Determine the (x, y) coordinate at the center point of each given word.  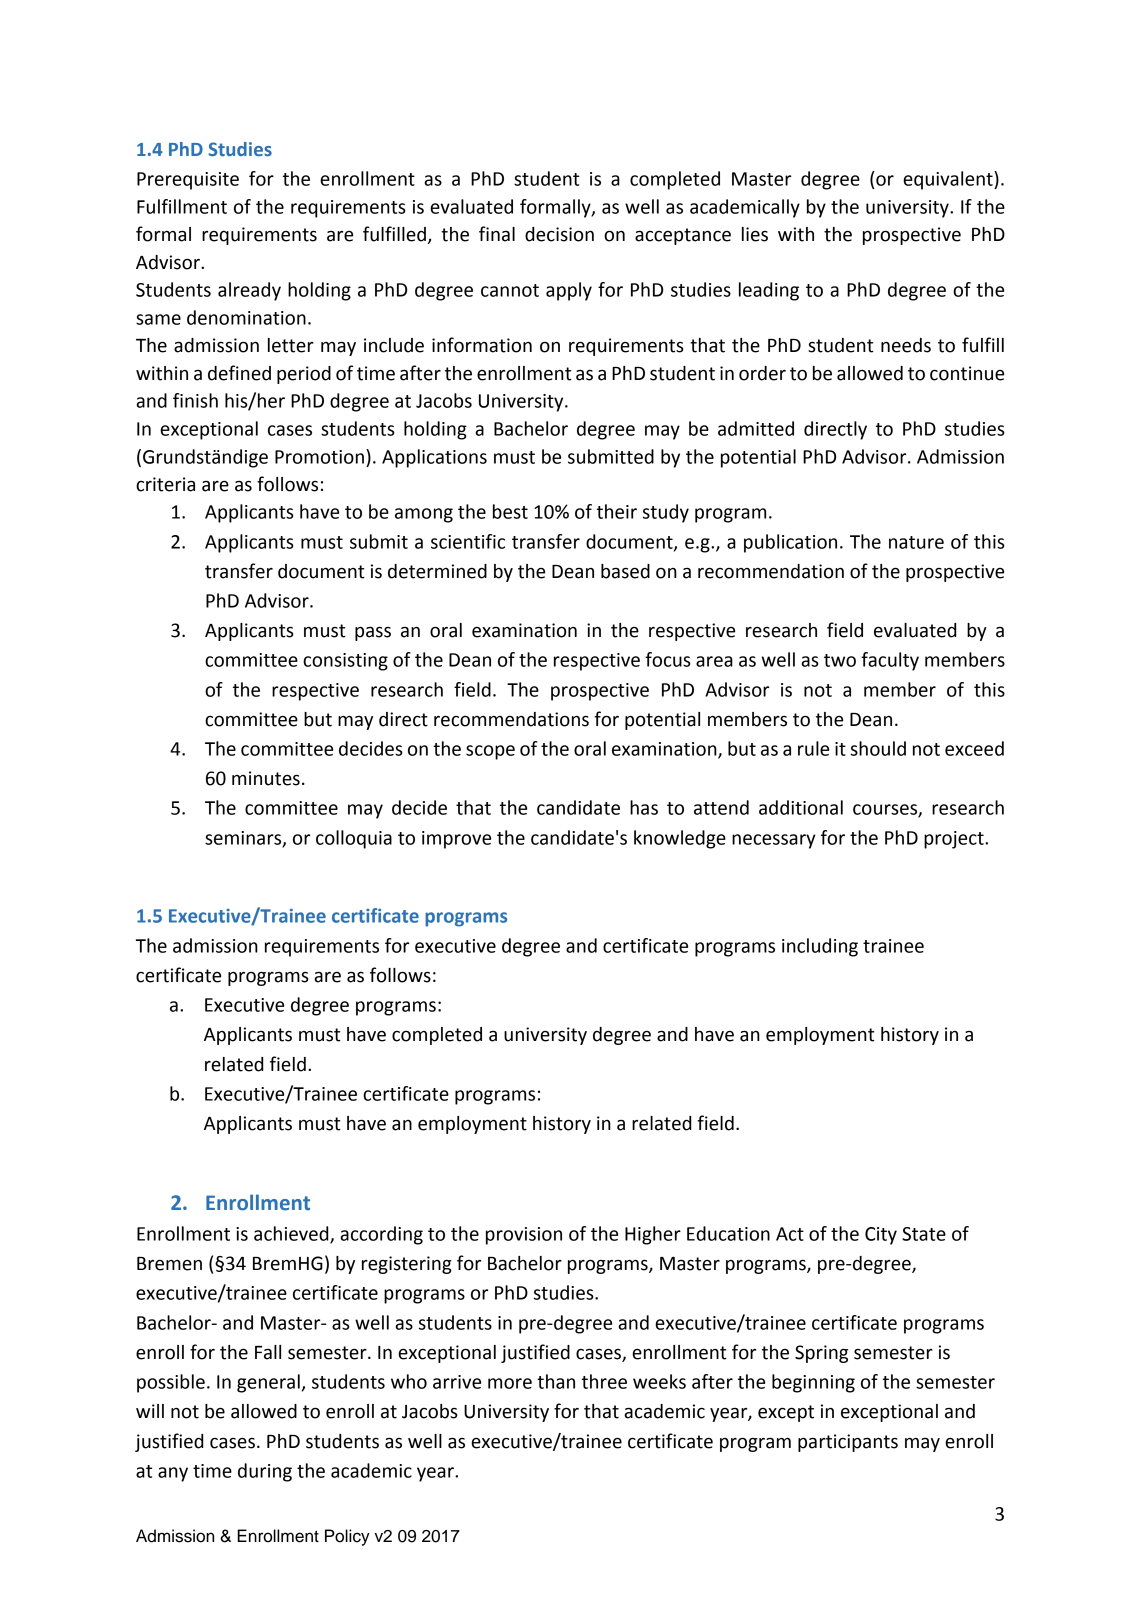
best (510, 511)
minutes (266, 778)
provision (524, 1236)
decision (559, 234)
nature (916, 542)
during (265, 1472)
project (955, 840)
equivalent (949, 180)
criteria (165, 484)
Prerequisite (188, 181)
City (881, 1236)
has (644, 807)
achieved (292, 1234)
